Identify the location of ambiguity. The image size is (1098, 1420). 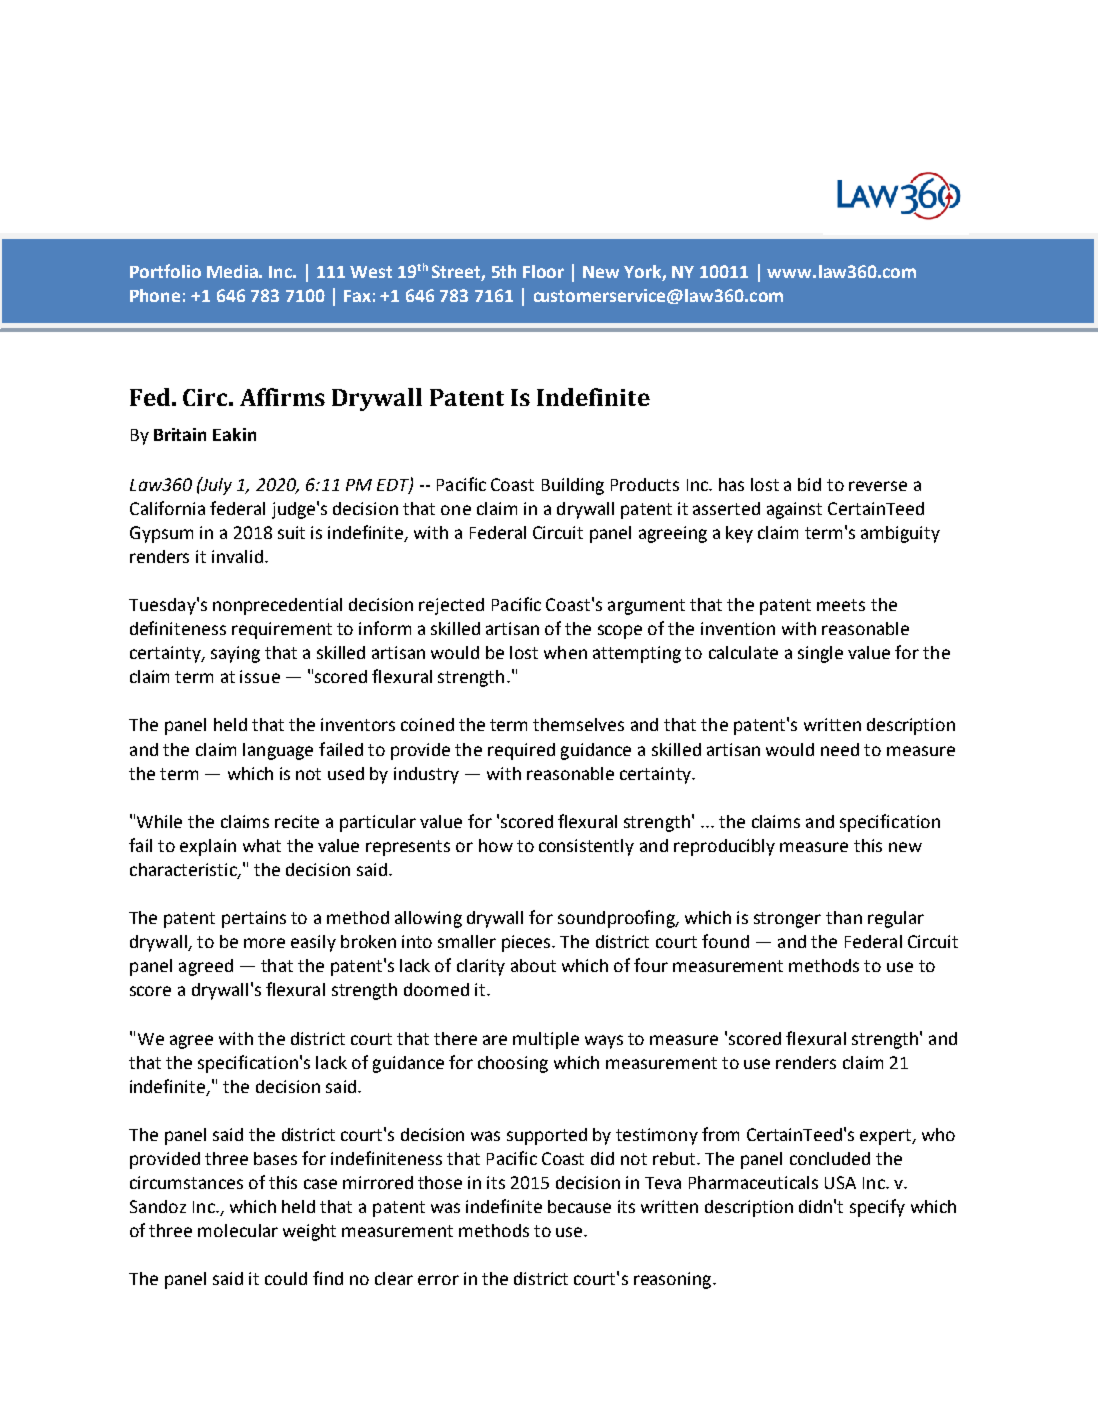
(900, 534).
